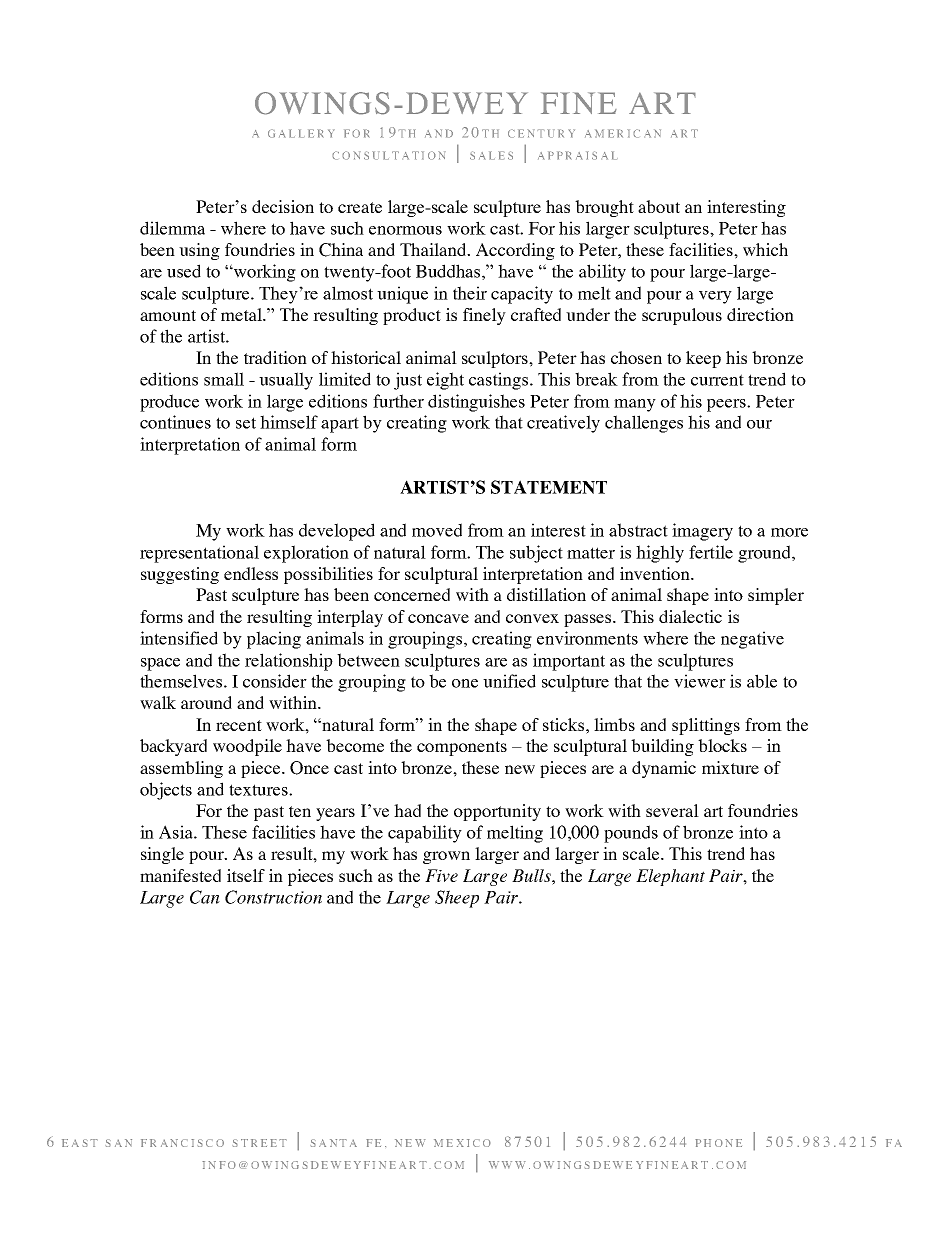 The width and height of the document is (952, 1233). Describe the element at coordinates (631, 834) in the document. I see `pounds` at that location.
